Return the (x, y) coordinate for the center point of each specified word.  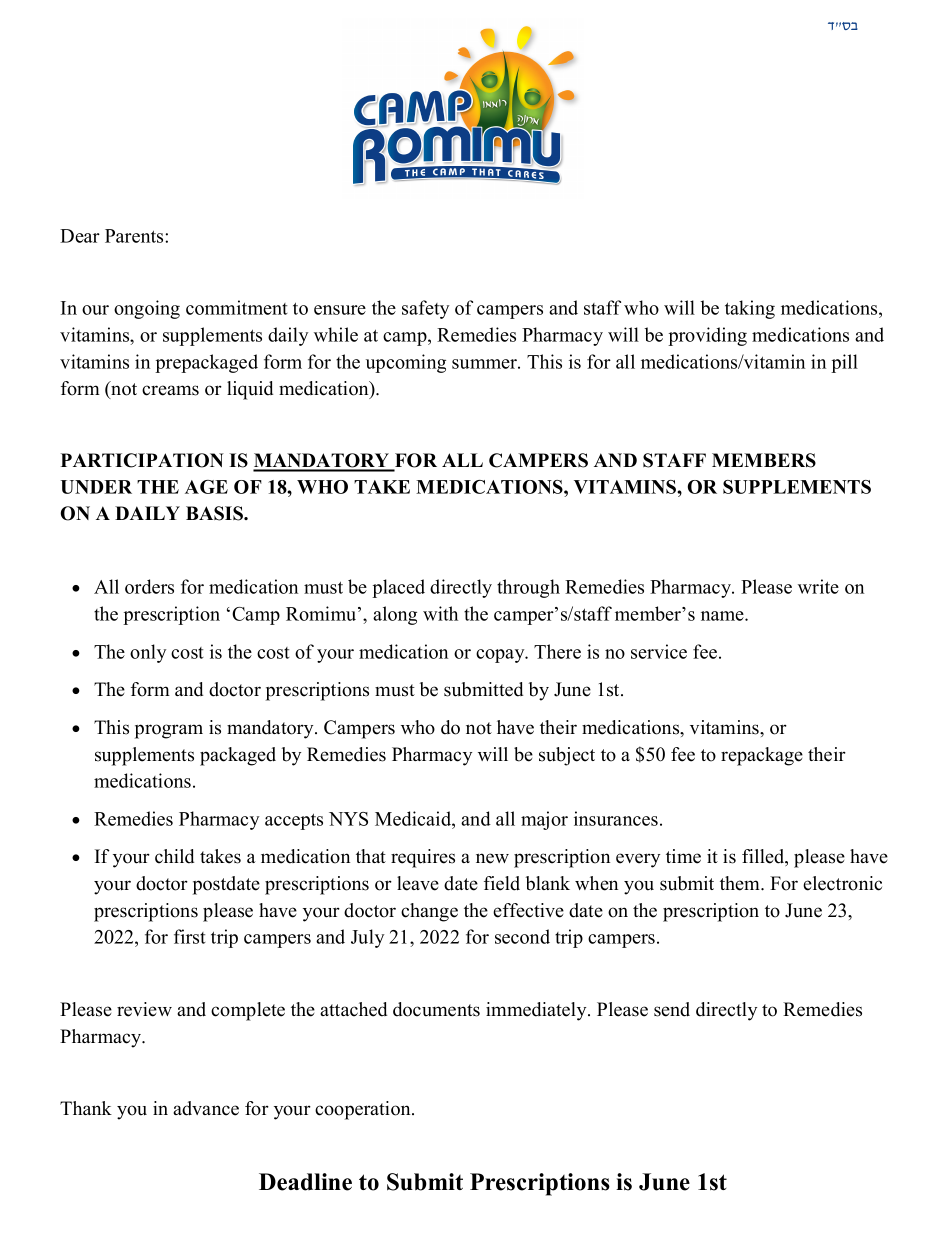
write (818, 586)
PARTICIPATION (142, 460)
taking (750, 309)
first (190, 936)
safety (425, 309)
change (429, 912)
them (741, 883)
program (169, 731)
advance (206, 1108)
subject (567, 756)
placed (398, 588)
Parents (135, 236)
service (659, 651)
